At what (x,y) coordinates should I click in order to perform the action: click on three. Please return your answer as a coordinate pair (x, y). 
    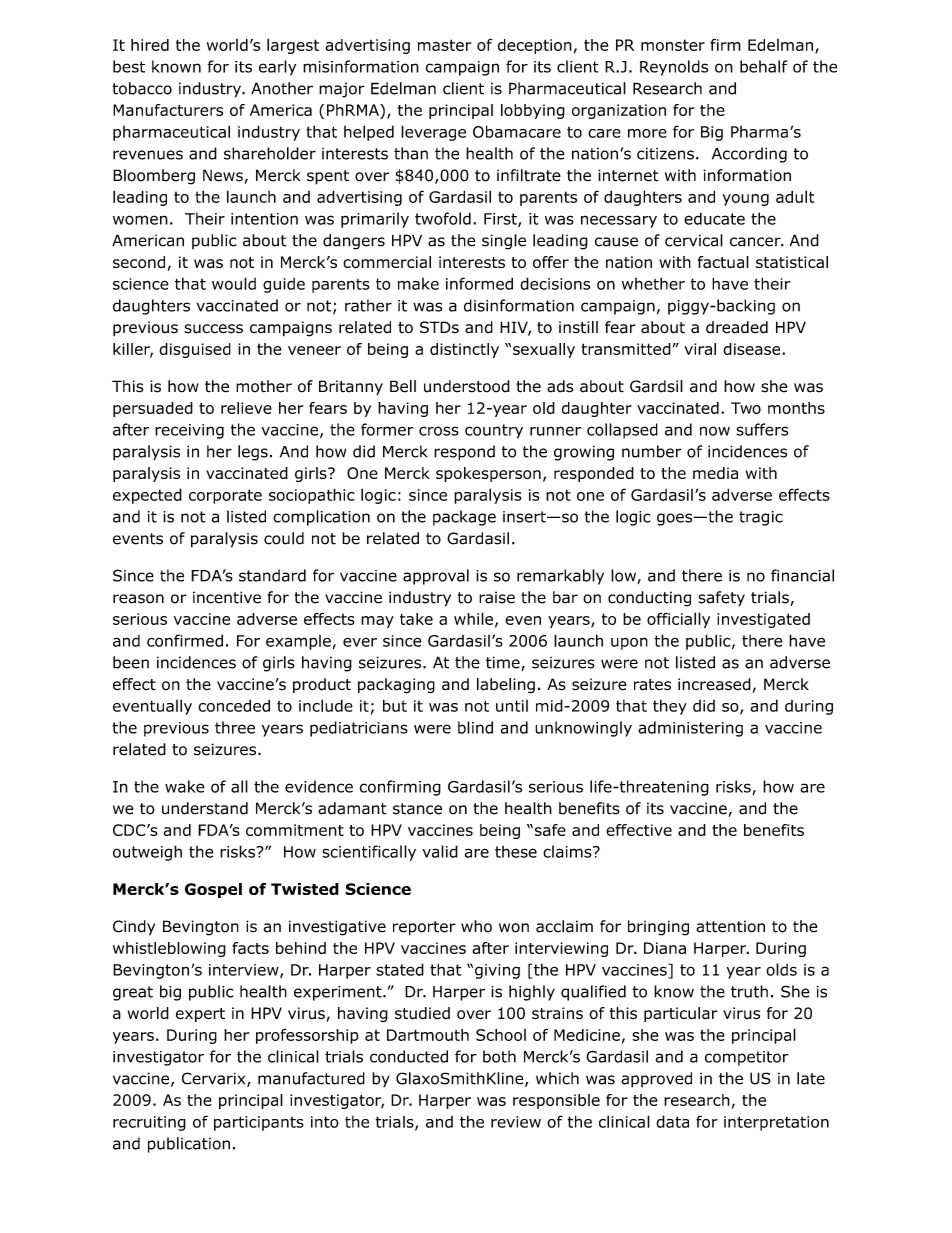
    Looking at the image, I should click on (235, 727).
